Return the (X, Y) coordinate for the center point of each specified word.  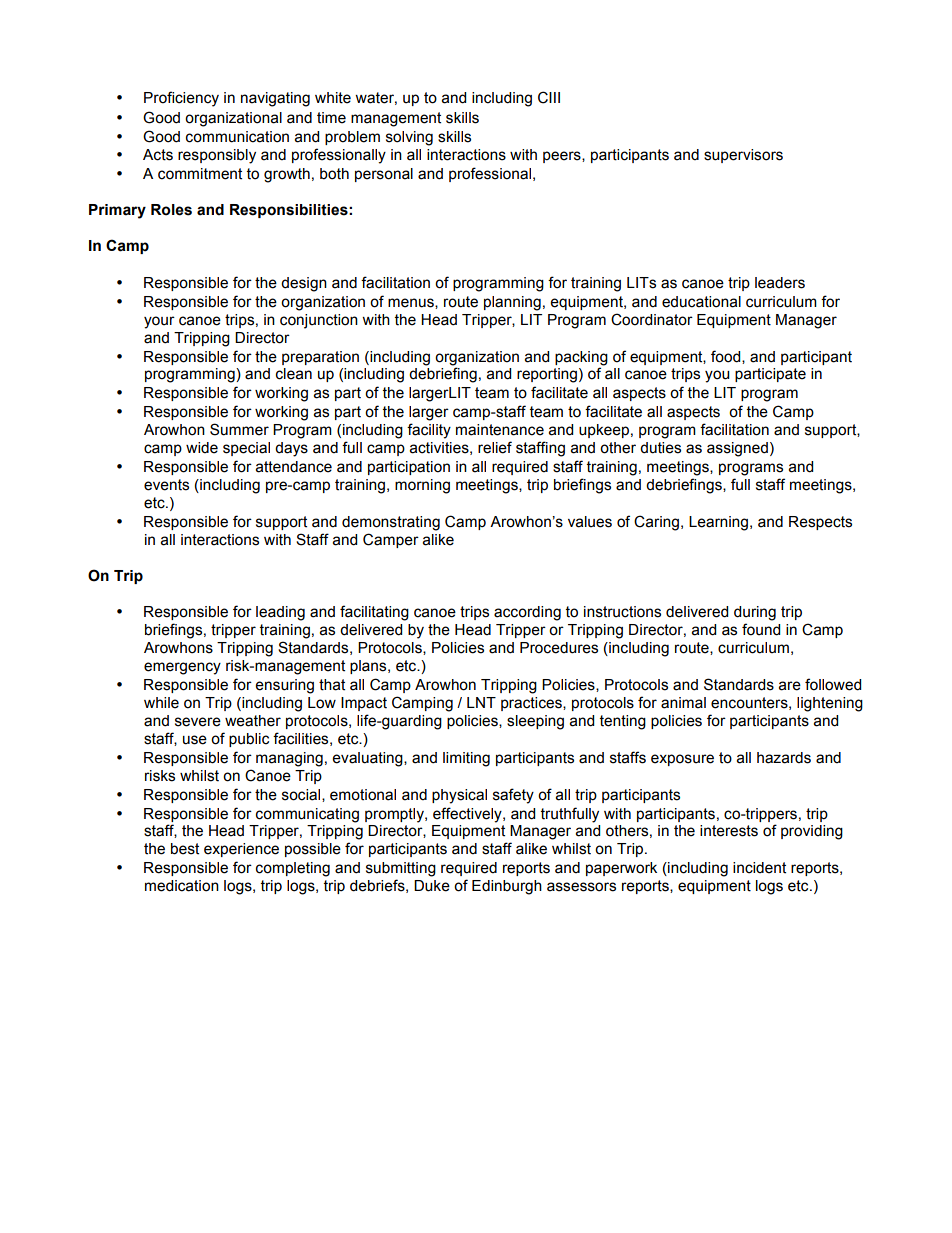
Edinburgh (507, 887)
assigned (737, 449)
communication (237, 137)
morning (422, 486)
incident (759, 868)
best (185, 849)
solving (409, 138)
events (166, 485)
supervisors (743, 156)
